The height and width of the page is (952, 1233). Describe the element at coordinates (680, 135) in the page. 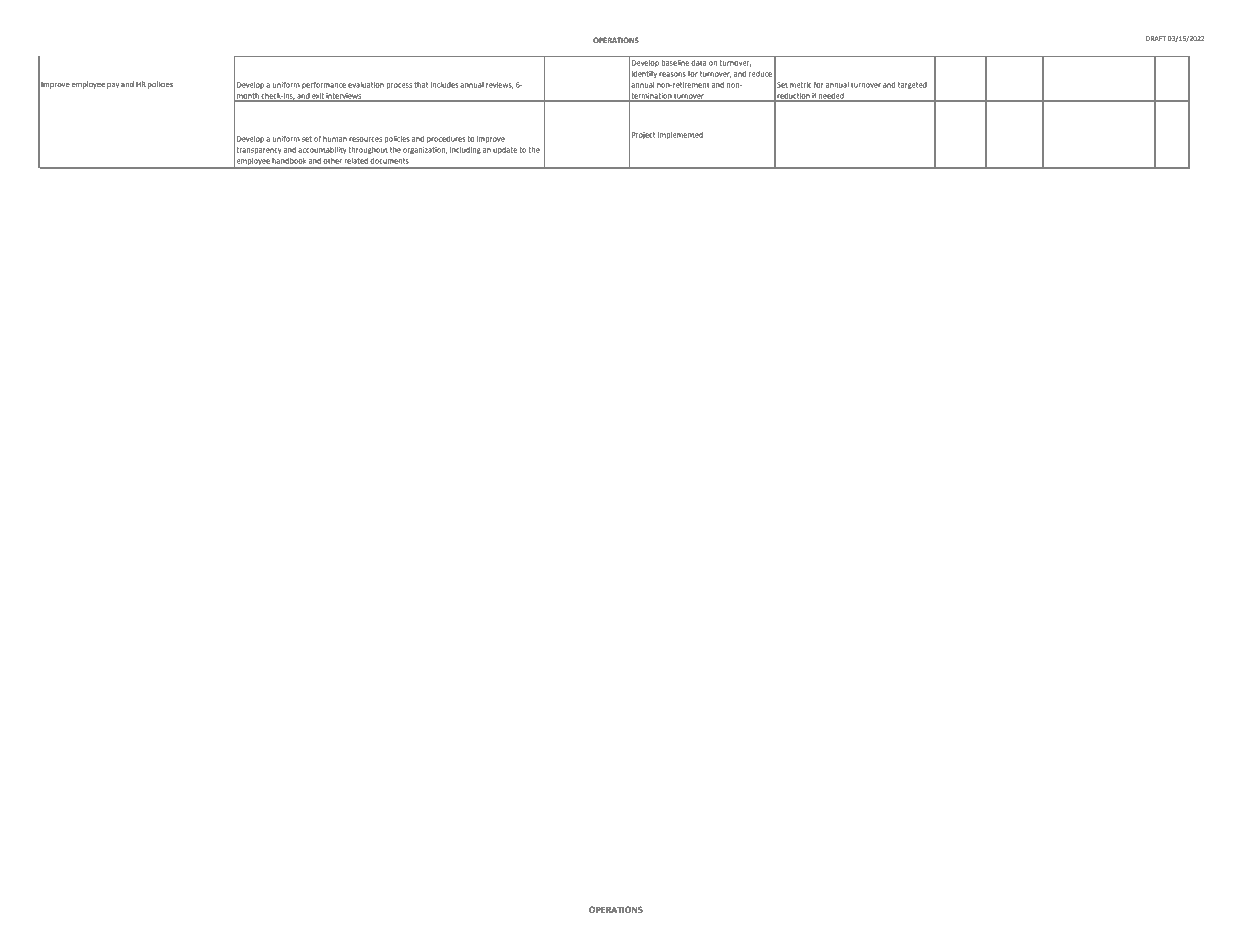

I see `Implemented` at that location.
